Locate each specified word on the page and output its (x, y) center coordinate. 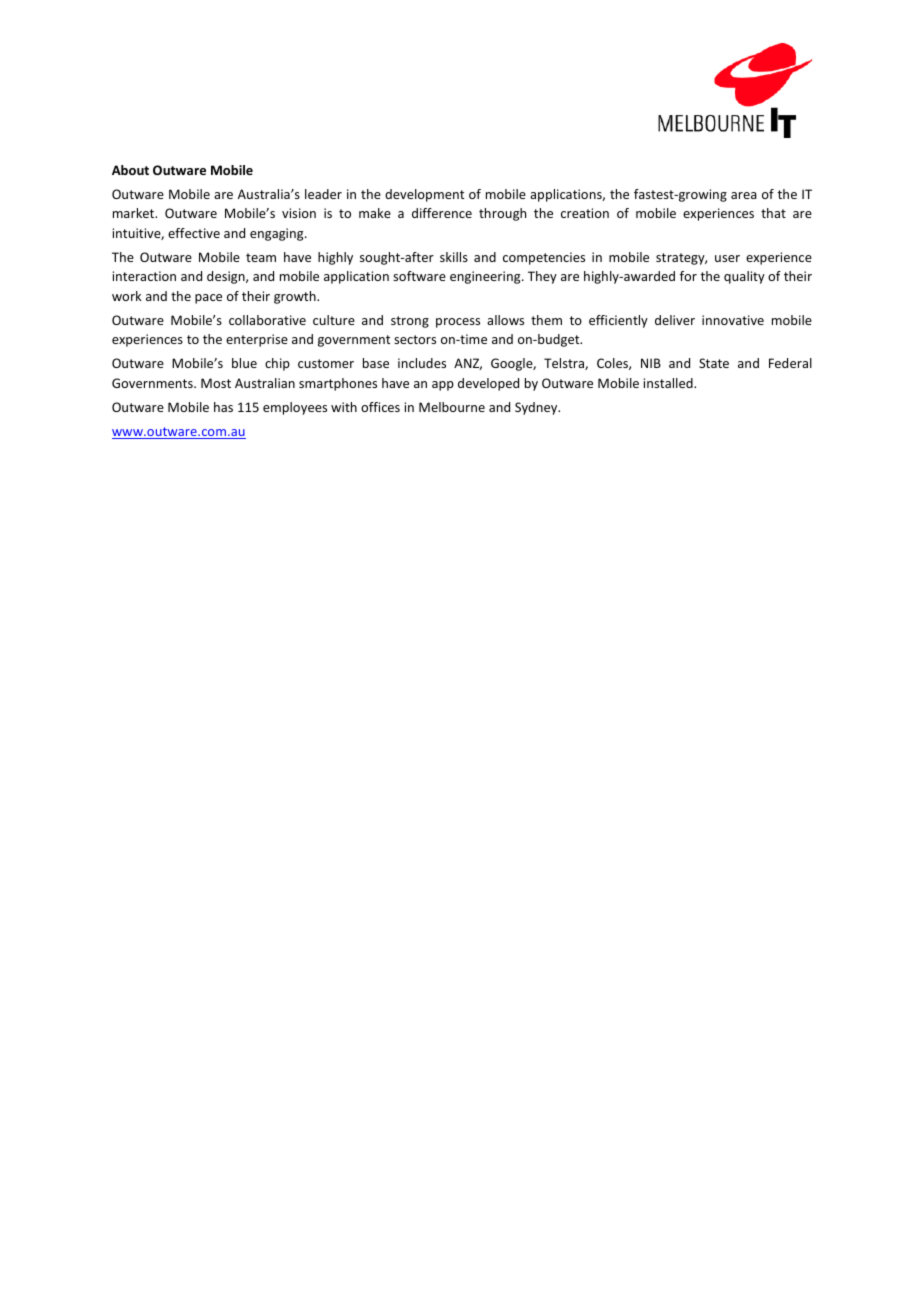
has (223, 407)
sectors (415, 339)
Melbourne (452, 407)
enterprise (257, 340)
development (424, 195)
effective (194, 233)
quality (744, 277)
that (773, 213)
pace (208, 299)
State (714, 363)
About (130, 170)
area (744, 195)
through (502, 214)
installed (669, 383)
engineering (486, 277)
